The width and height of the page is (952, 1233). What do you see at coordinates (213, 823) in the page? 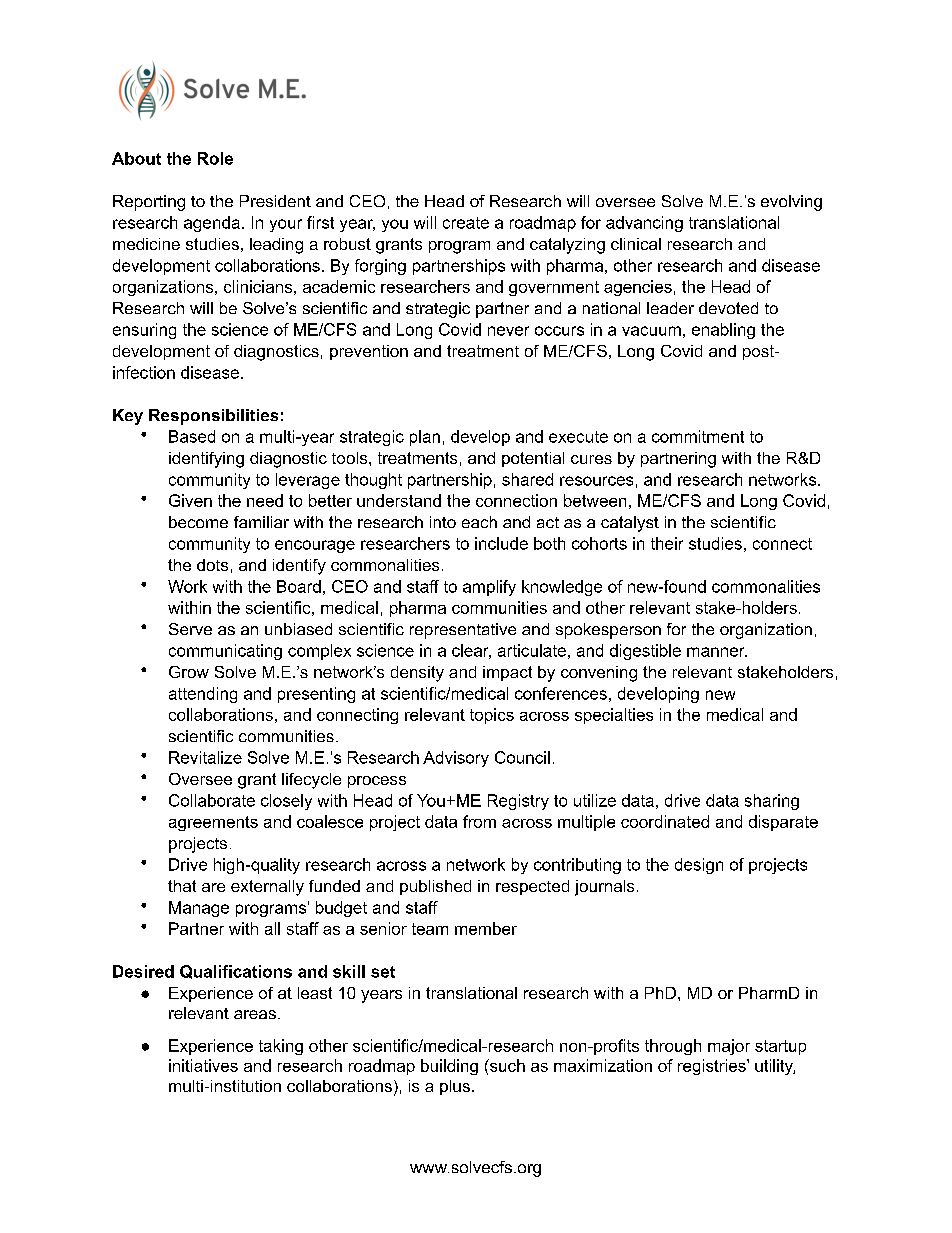
I see `agreements` at bounding box center [213, 823].
